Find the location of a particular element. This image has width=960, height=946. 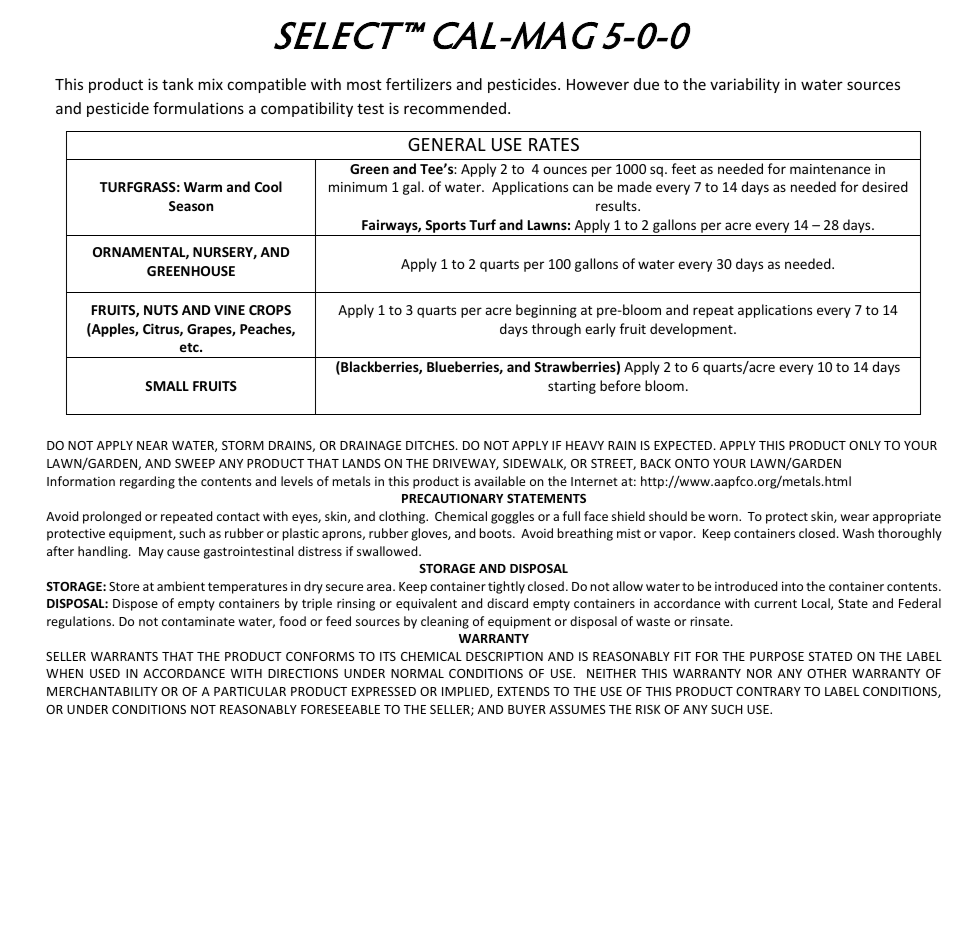

recommended is located at coordinates (455, 108).
